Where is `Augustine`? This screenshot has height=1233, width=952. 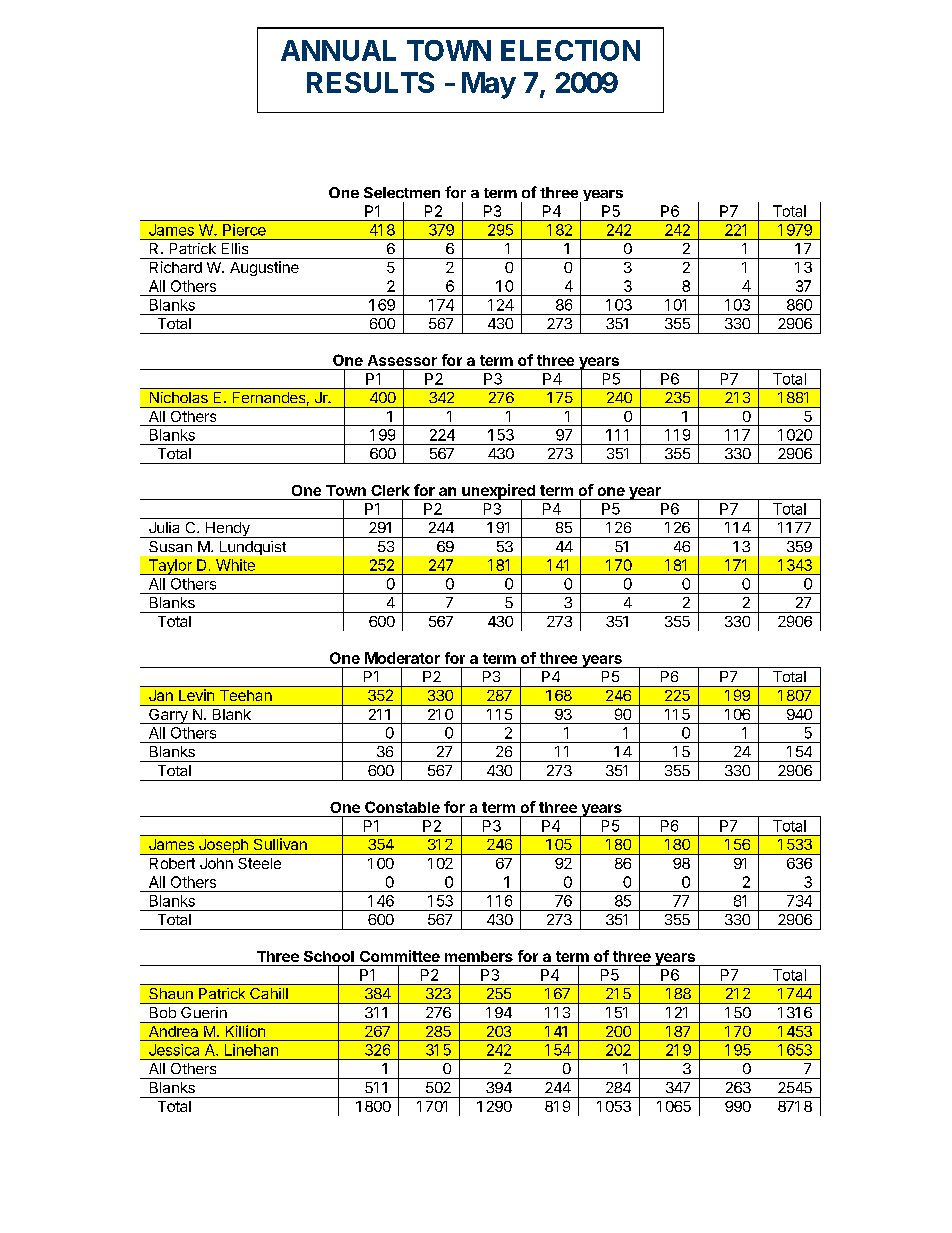
Augustine is located at coordinates (264, 268).
